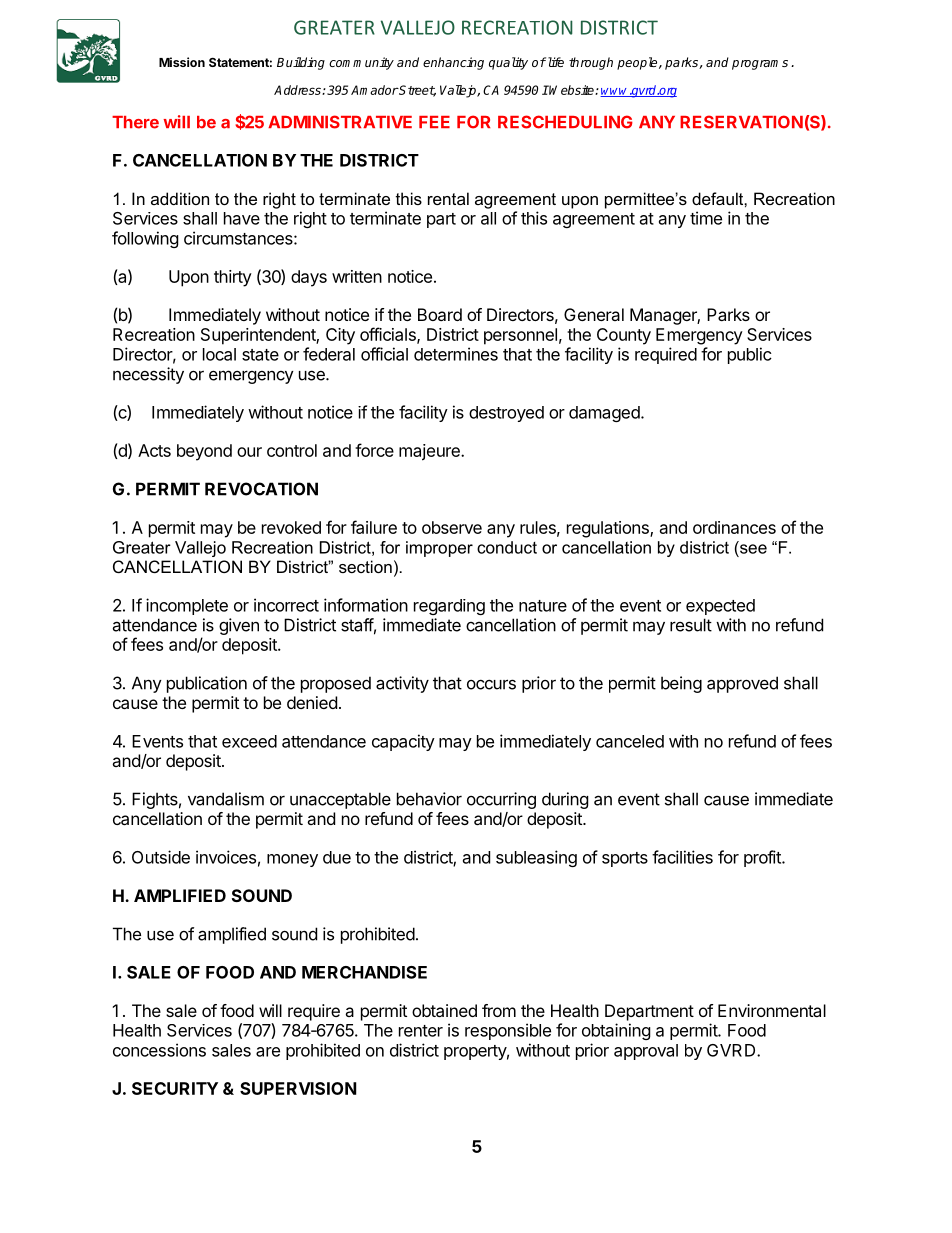 The image size is (952, 1233). What do you see at coordinates (182, 62) in the screenshot?
I see `Mission` at bounding box center [182, 62].
